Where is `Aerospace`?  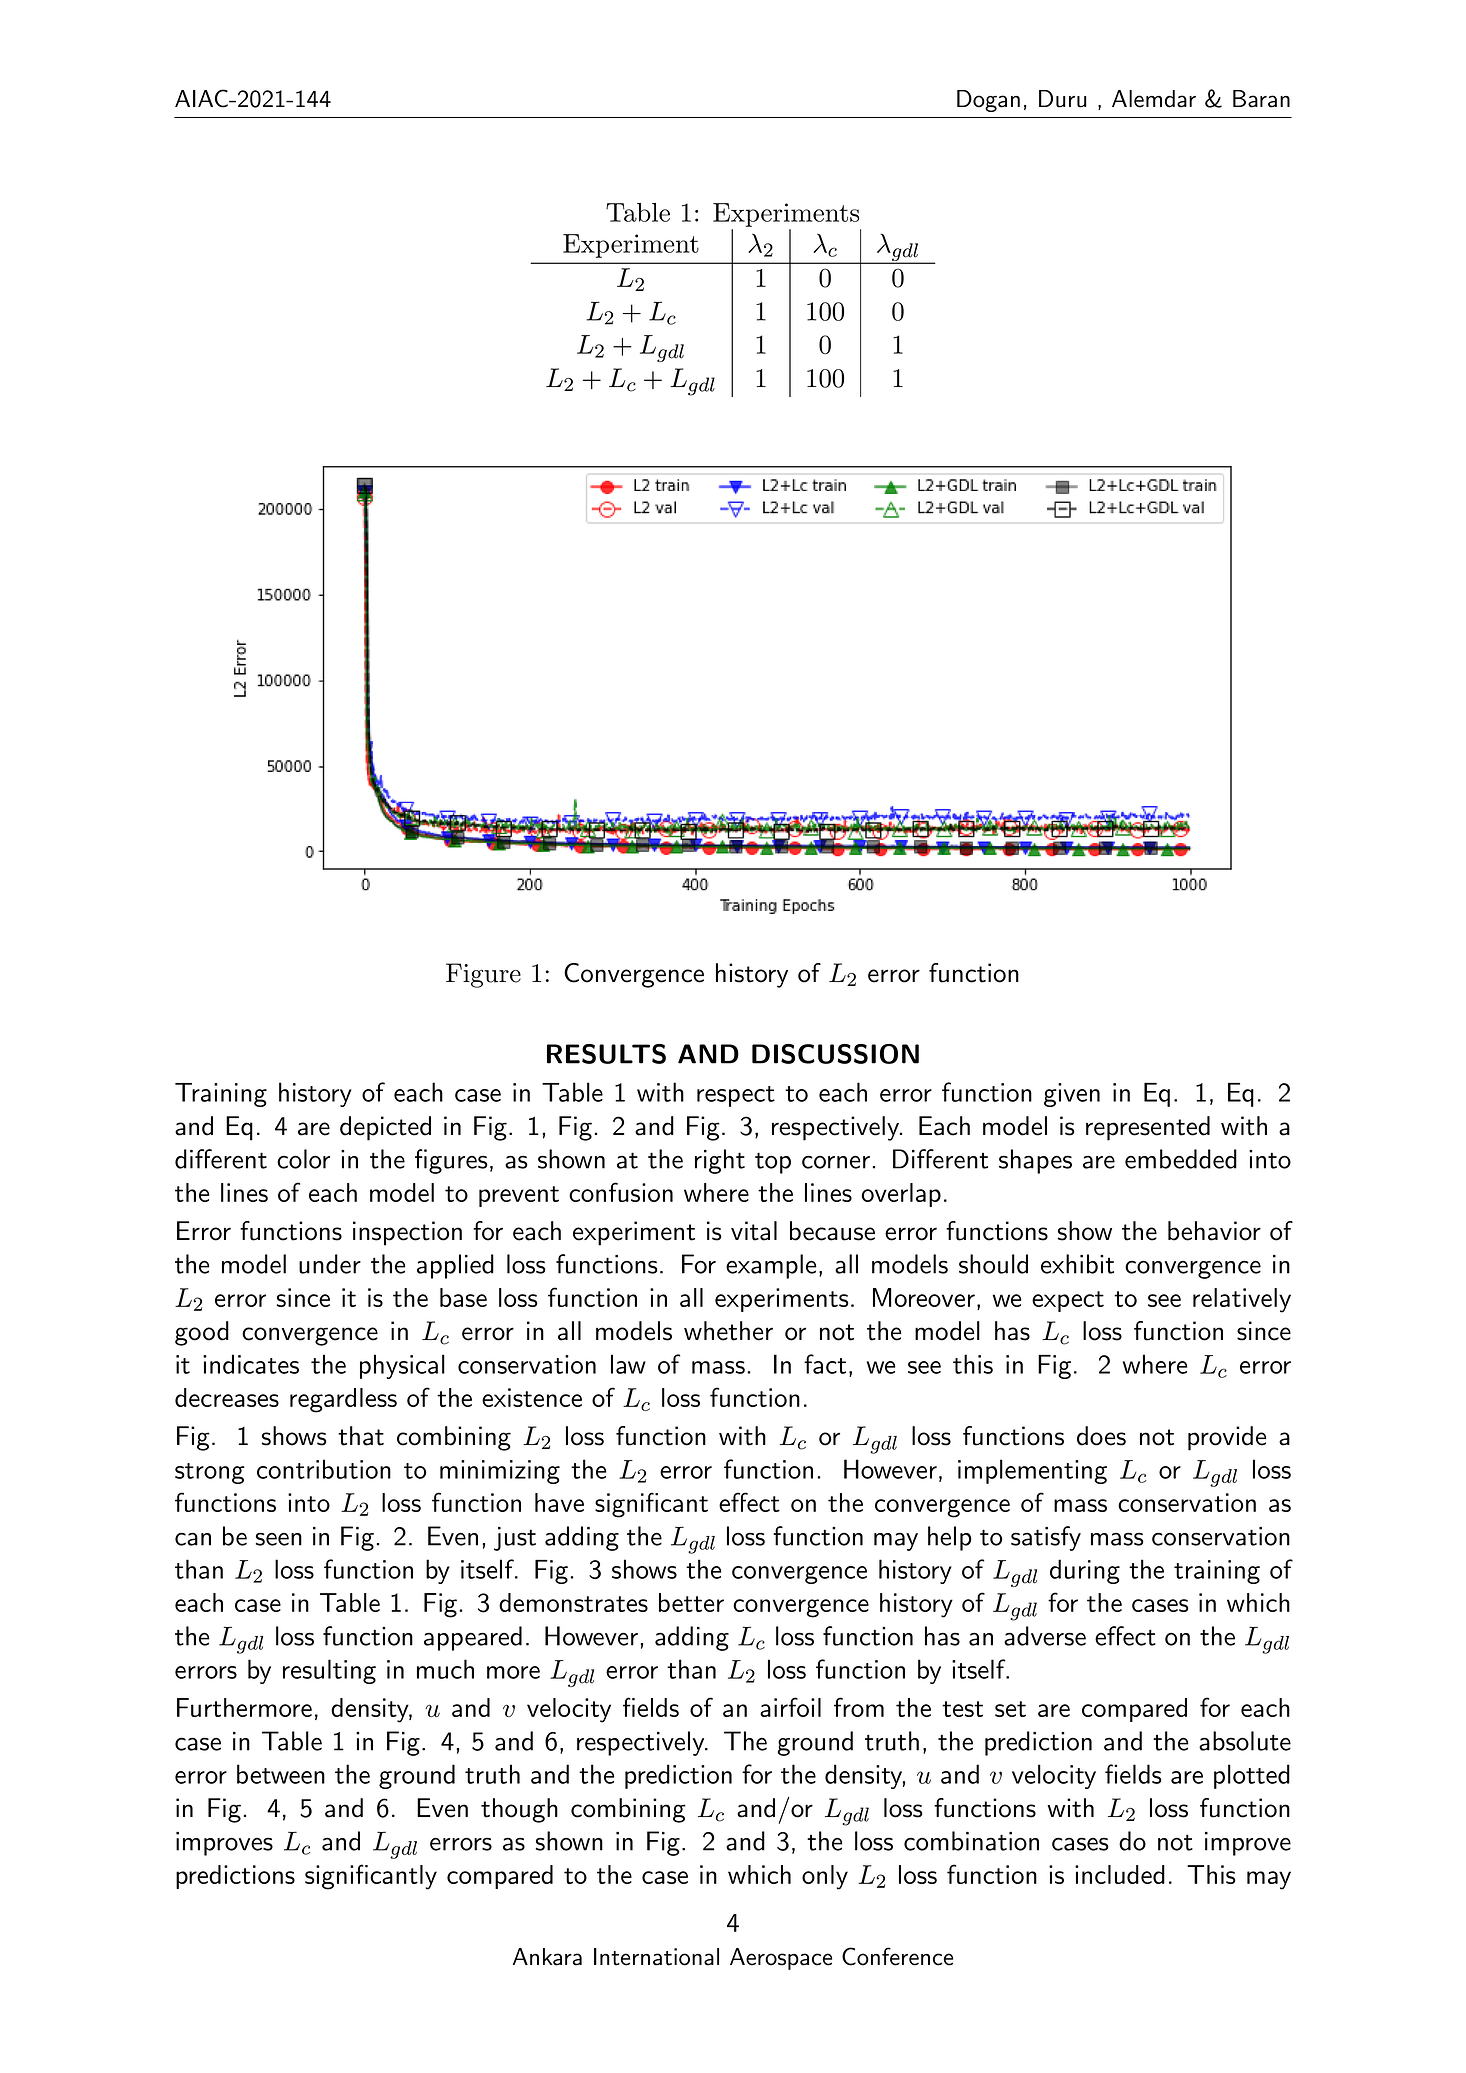 Aerospace is located at coordinates (781, 1959).
